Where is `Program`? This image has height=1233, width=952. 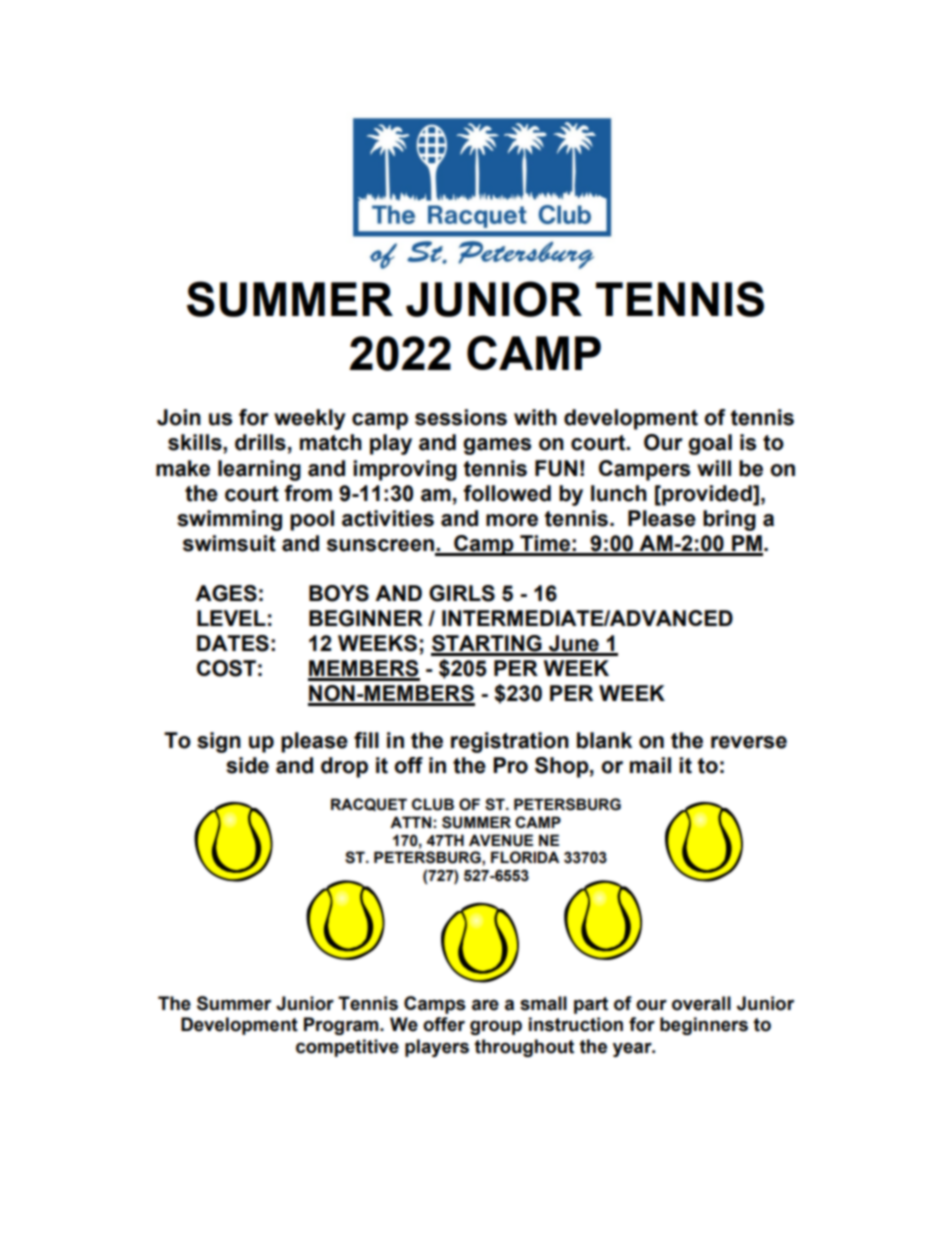
Program is located at coordinates (342, 1026).
